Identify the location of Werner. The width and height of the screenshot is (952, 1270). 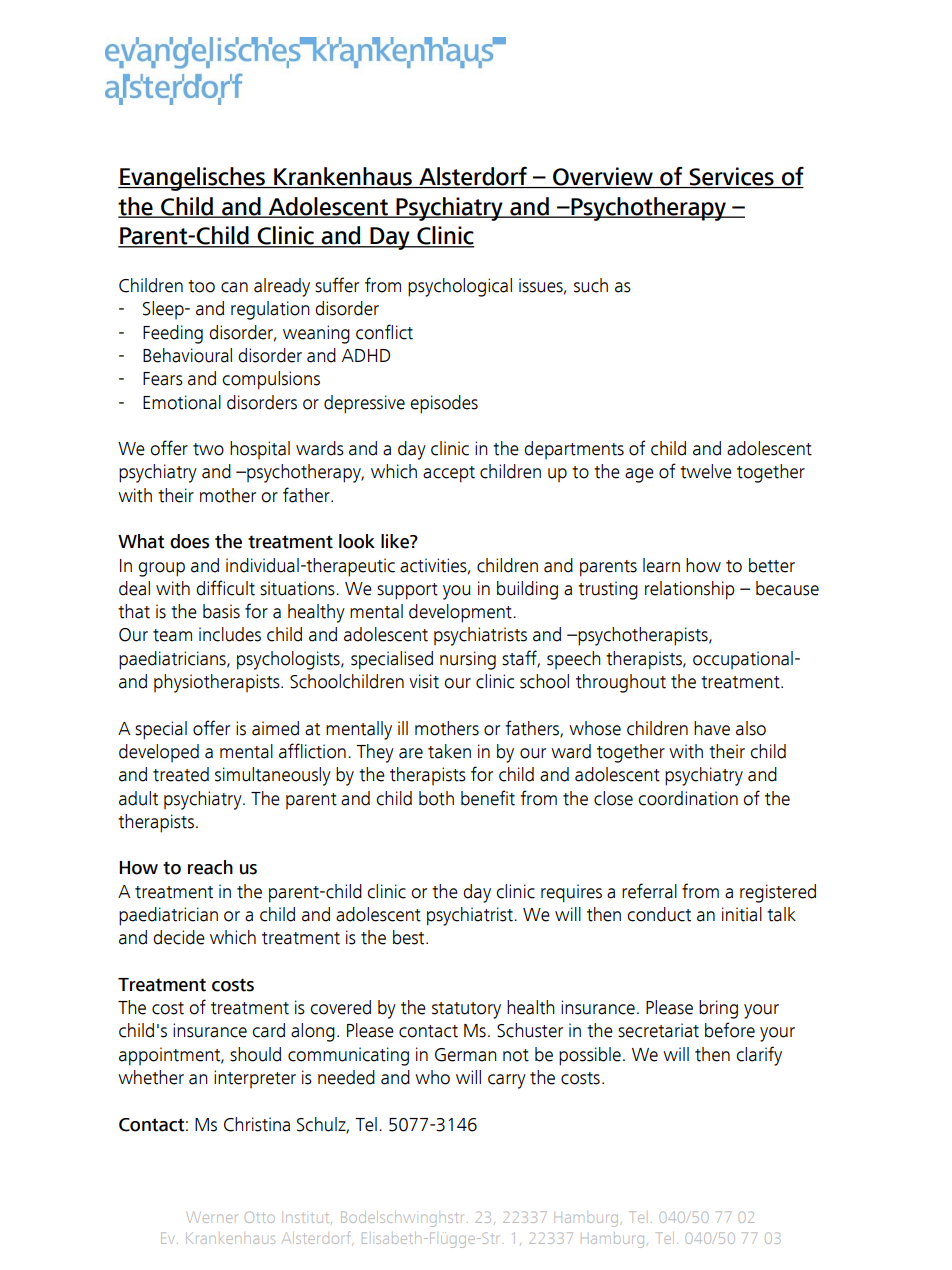
(211, 1217).
